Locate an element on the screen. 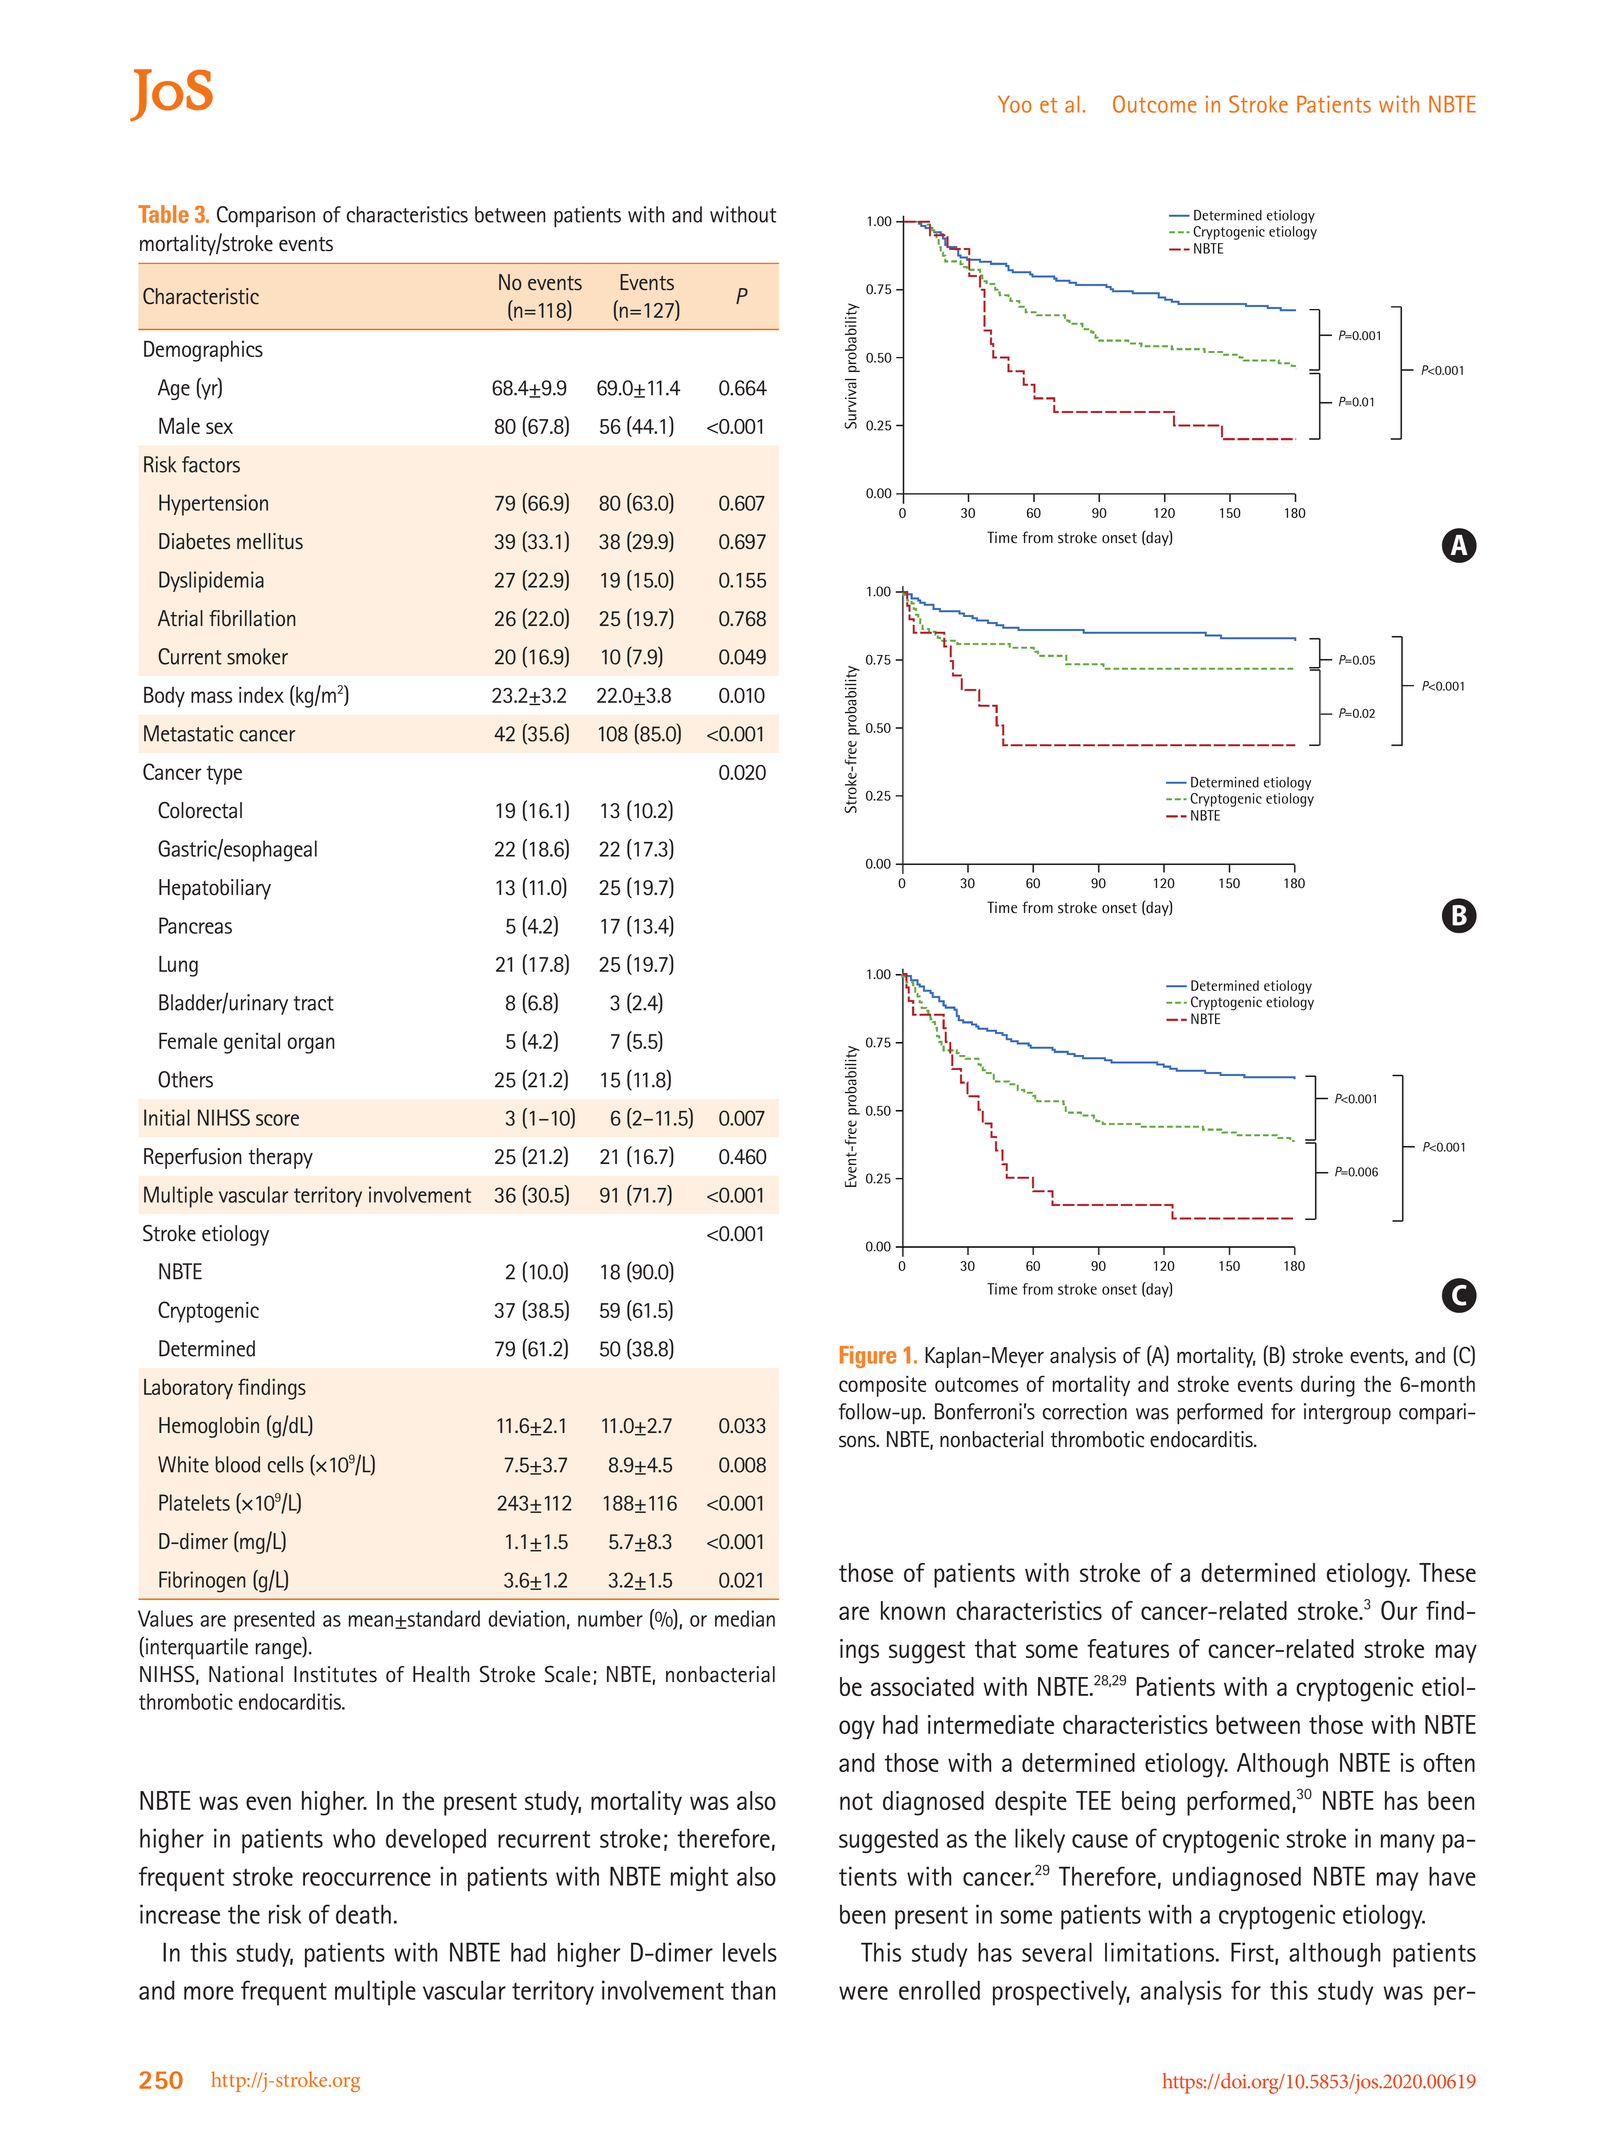  fibrillation is located at coordinates (252, 618).
